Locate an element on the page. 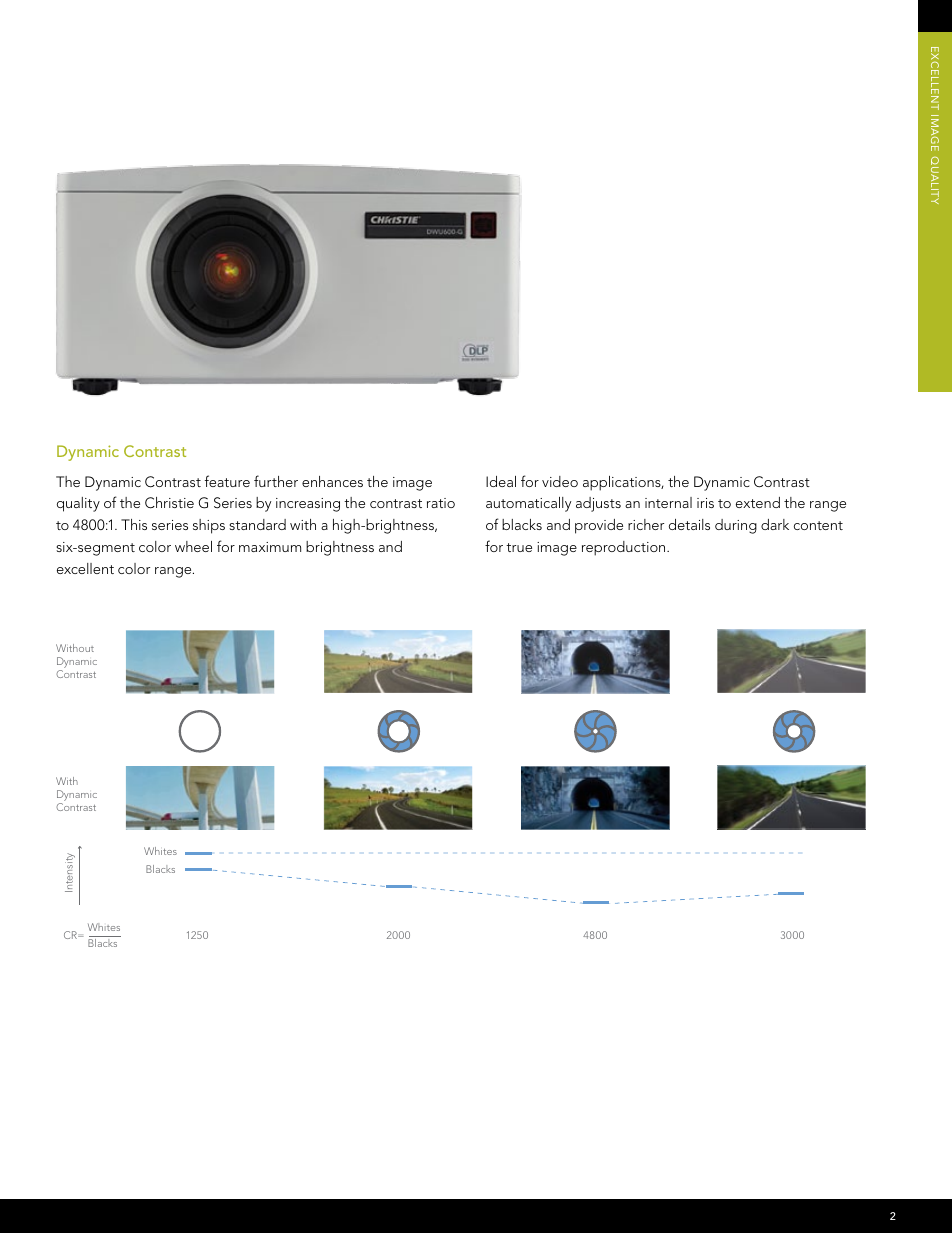 This document has height=1233, width=952. automatically is located at coordinates (528, 504).
